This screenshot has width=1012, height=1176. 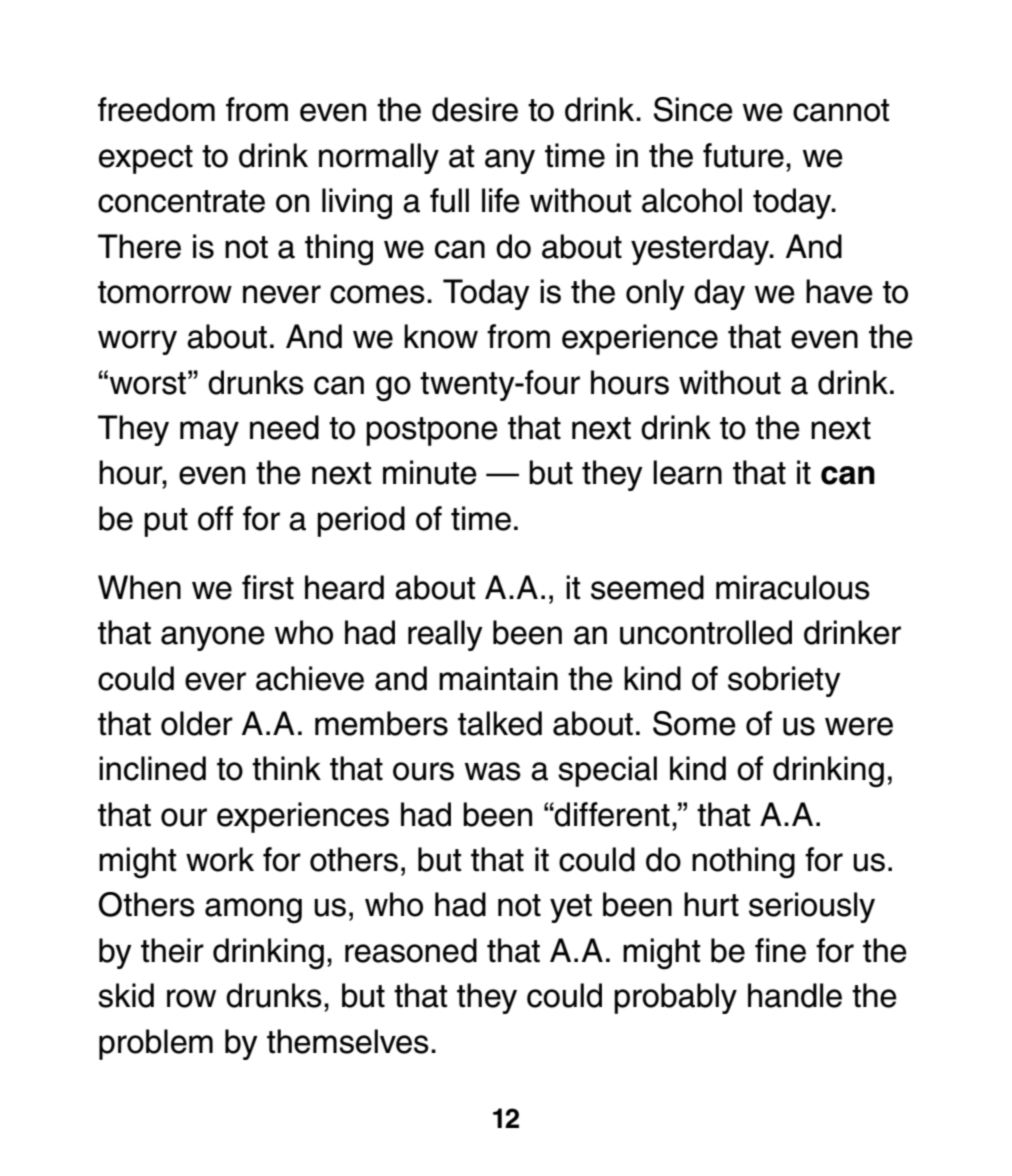 I want to click on worry, so click(x=137, y=342).
